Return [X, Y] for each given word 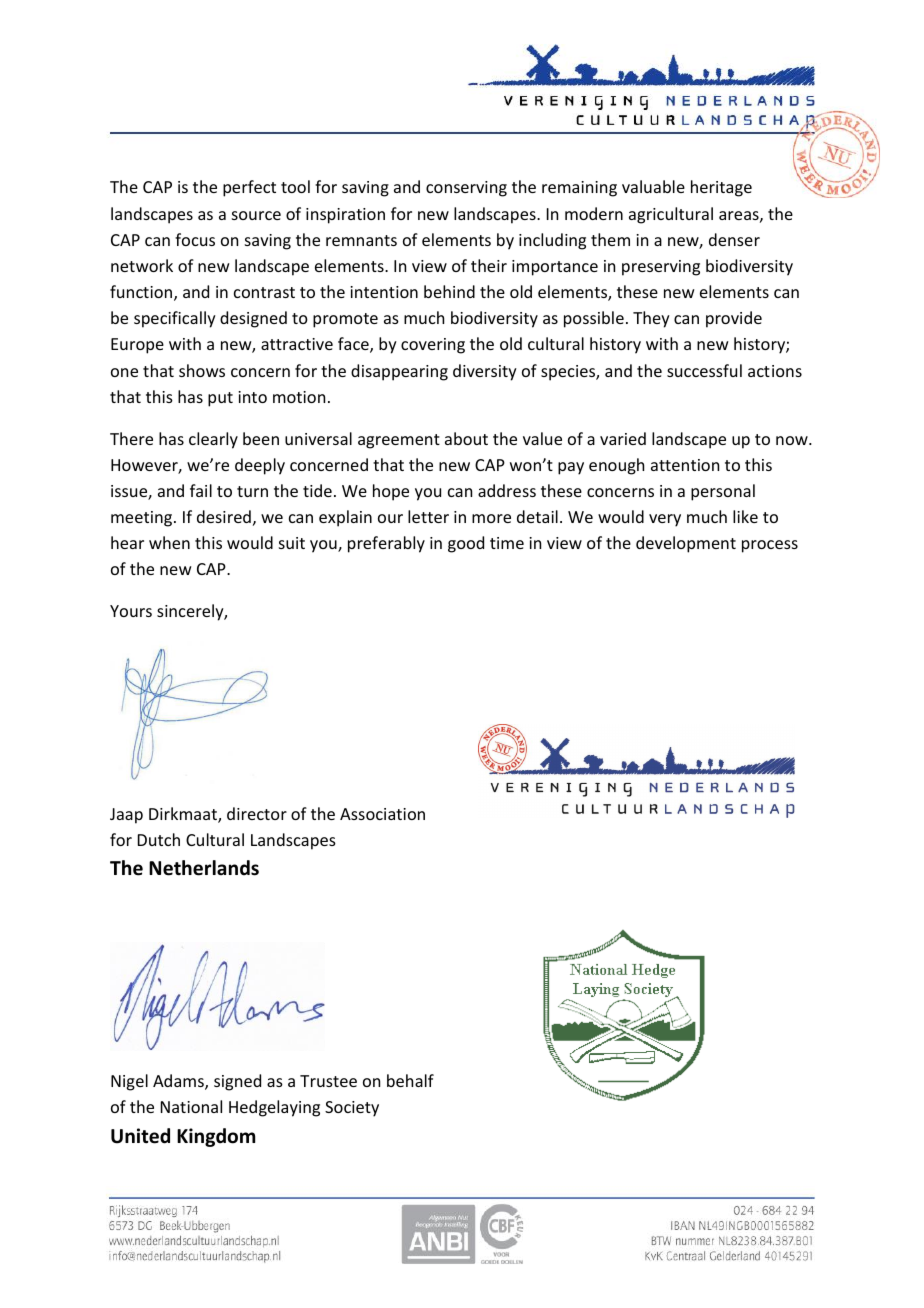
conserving [466, 189]
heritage [721, 188]
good [466, 544]
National [191, 1106]
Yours [131, 611]
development [686, 544]
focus [195, 239]
